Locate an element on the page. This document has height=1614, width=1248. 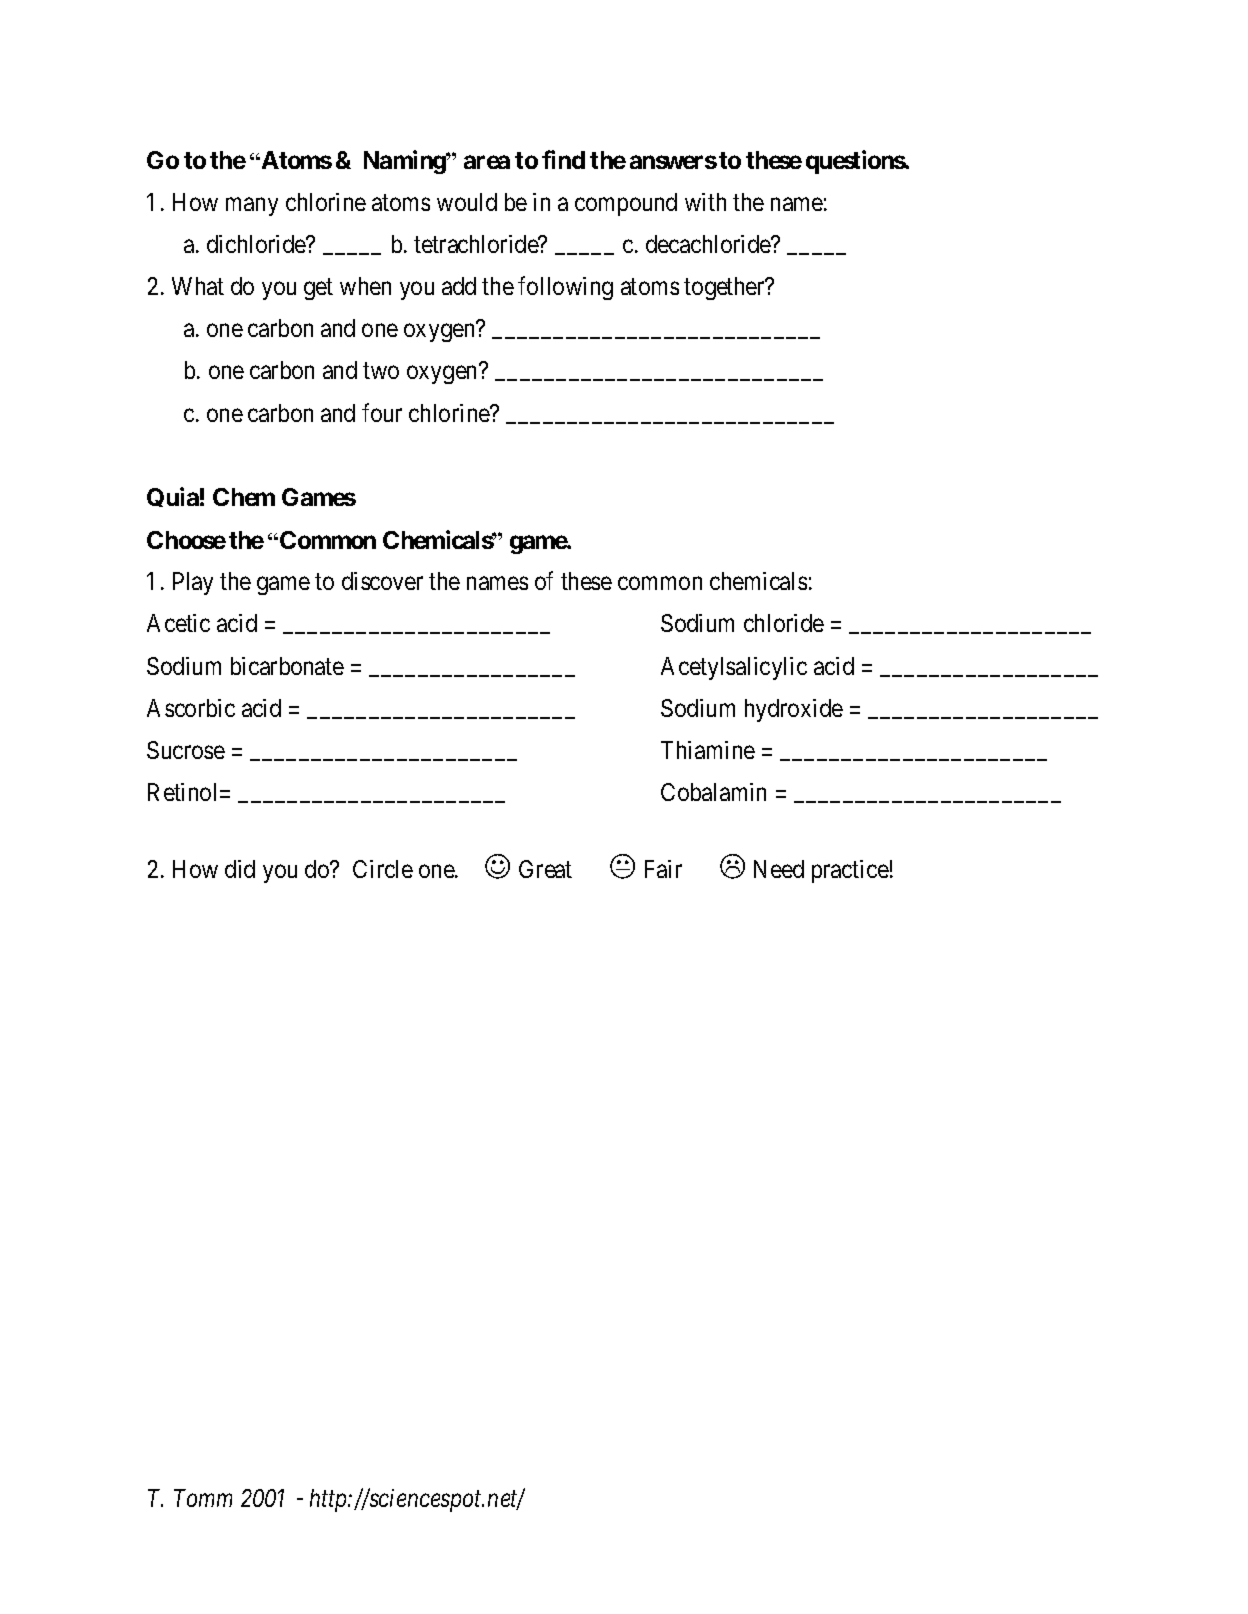
area is located at coordinates (487, 162).
